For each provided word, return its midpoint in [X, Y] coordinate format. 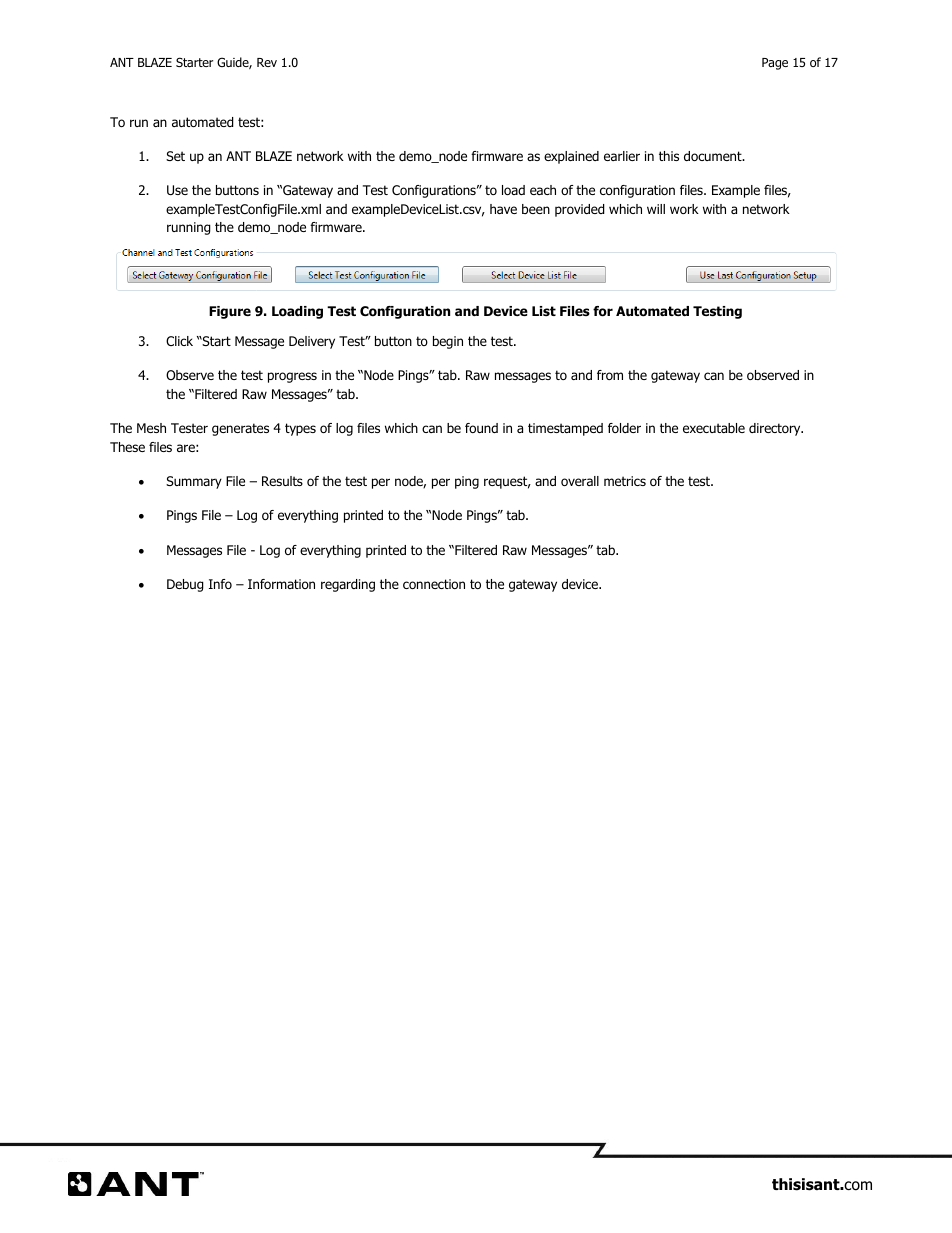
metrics [625, 481]
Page [775, 64]
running [189, 228]
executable [714, 428]
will [656, 209]
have [503, 209]
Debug [185, 585]
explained [571, 157]
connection [434, 584]
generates [240, 429]
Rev [267, 62]
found [481, 428]
